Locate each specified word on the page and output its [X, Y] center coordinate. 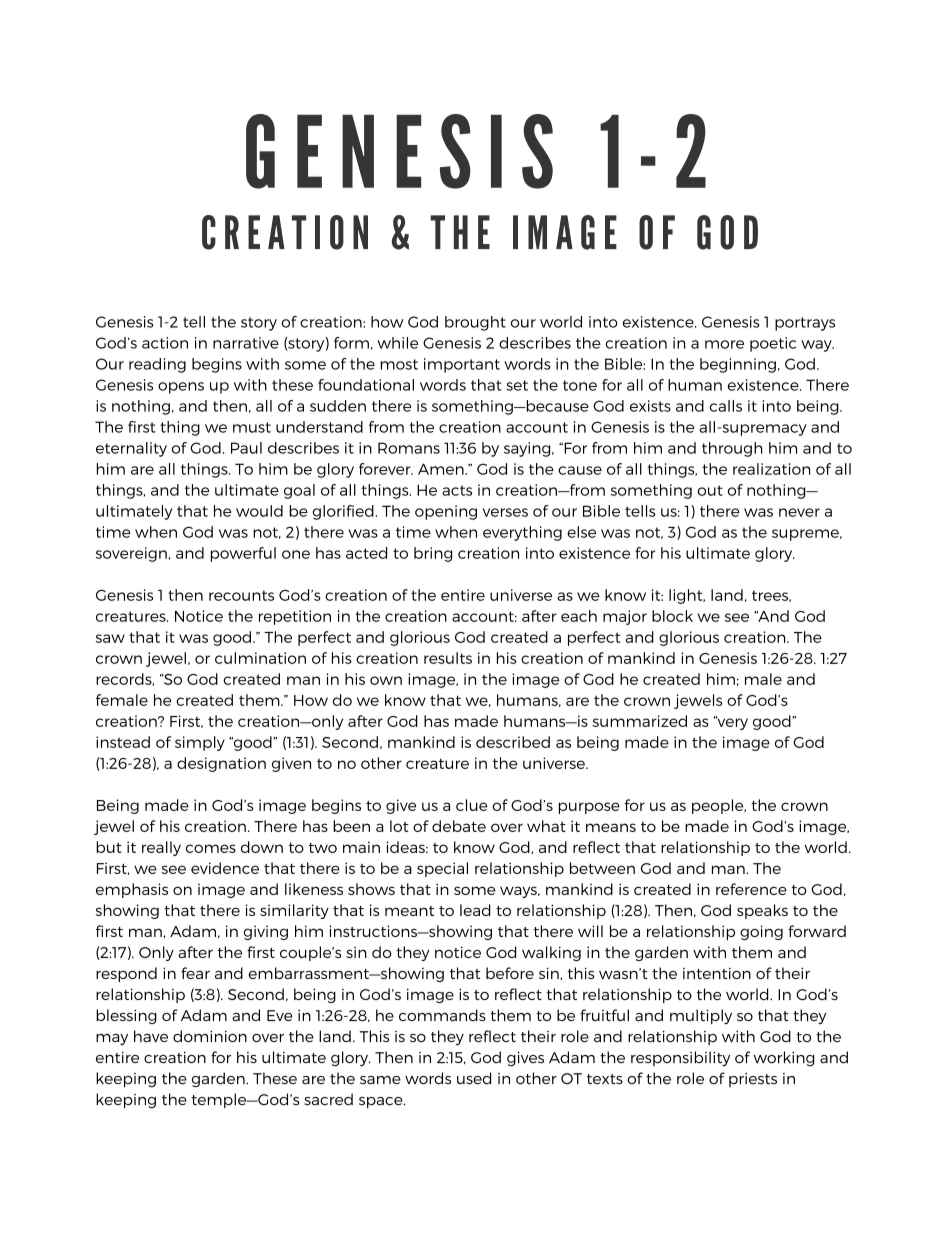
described [513, 742]
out [710, 490]
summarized [639, 721]
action [165, 343]
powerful [243, 554]
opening [446, 512]
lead [475, 910]
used [474, 1078]
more [724, 344]
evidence [225, 868]
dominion [210, 1036]
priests [753, 1080]
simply [200, 743]
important [462, 365]
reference [751, 889]
